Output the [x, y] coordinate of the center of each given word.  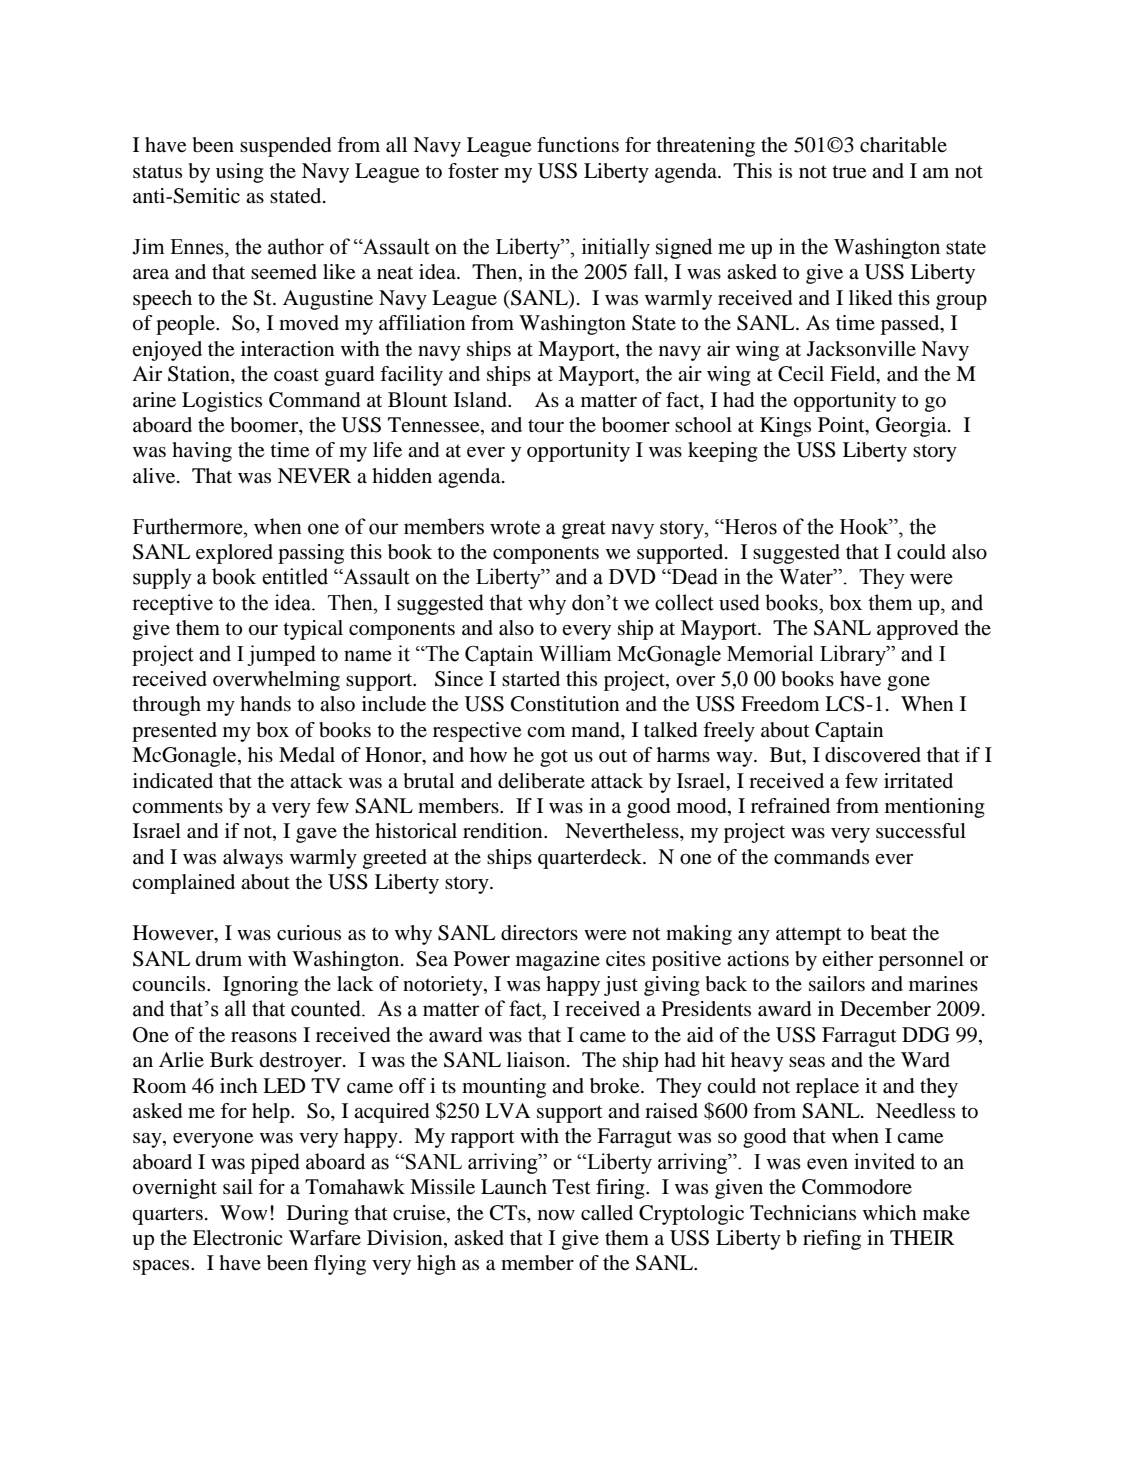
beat [889, 933]
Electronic [237, 1238]
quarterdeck [591, 859]
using [240, 173]
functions [578, 145]
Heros [750, 527]
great [584, 530]
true [849, 172]
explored [234, 554]
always [253, 859]
